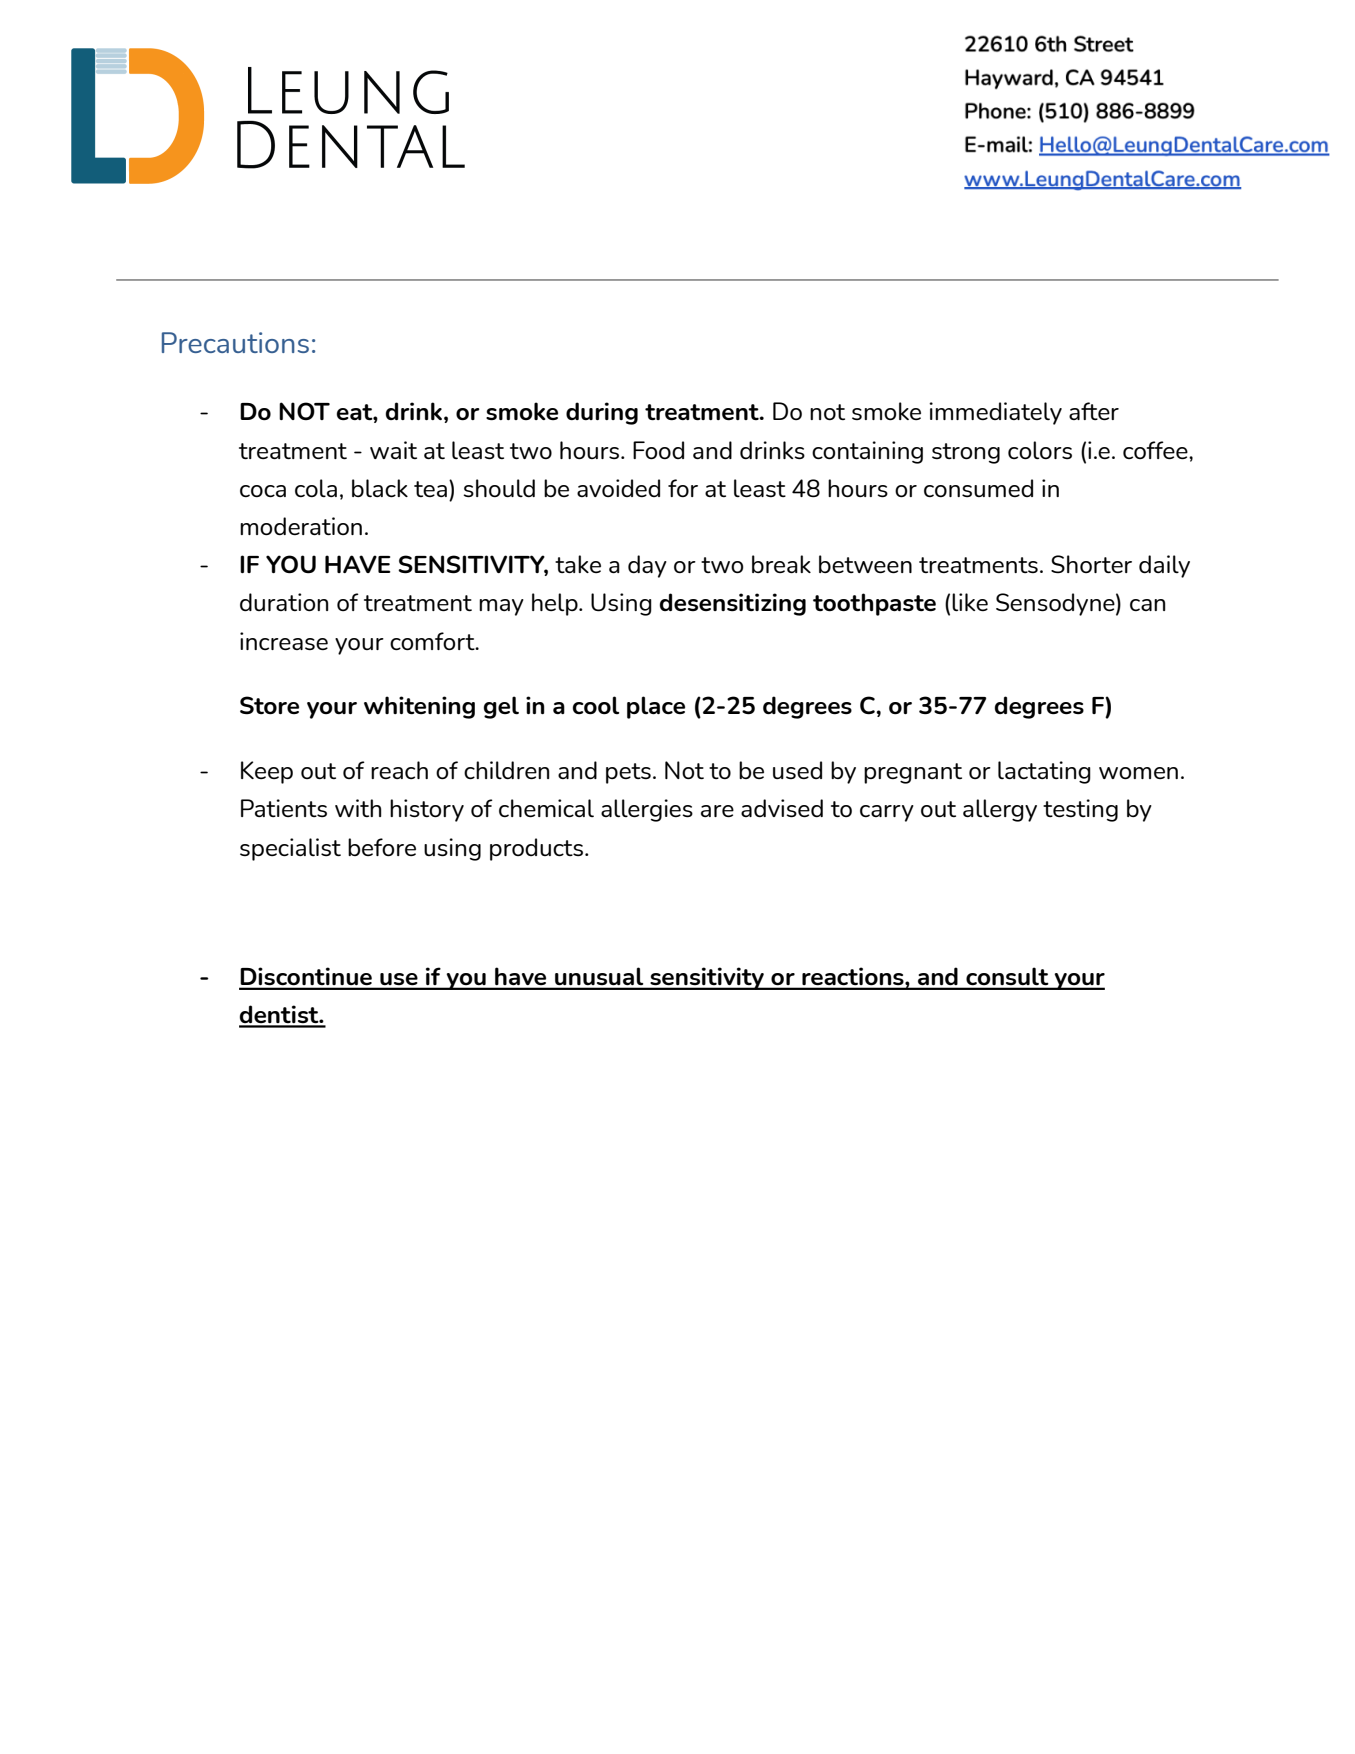  Describe the element at coordinates (235, 342) in the image. I see `Precautions` at that location.
